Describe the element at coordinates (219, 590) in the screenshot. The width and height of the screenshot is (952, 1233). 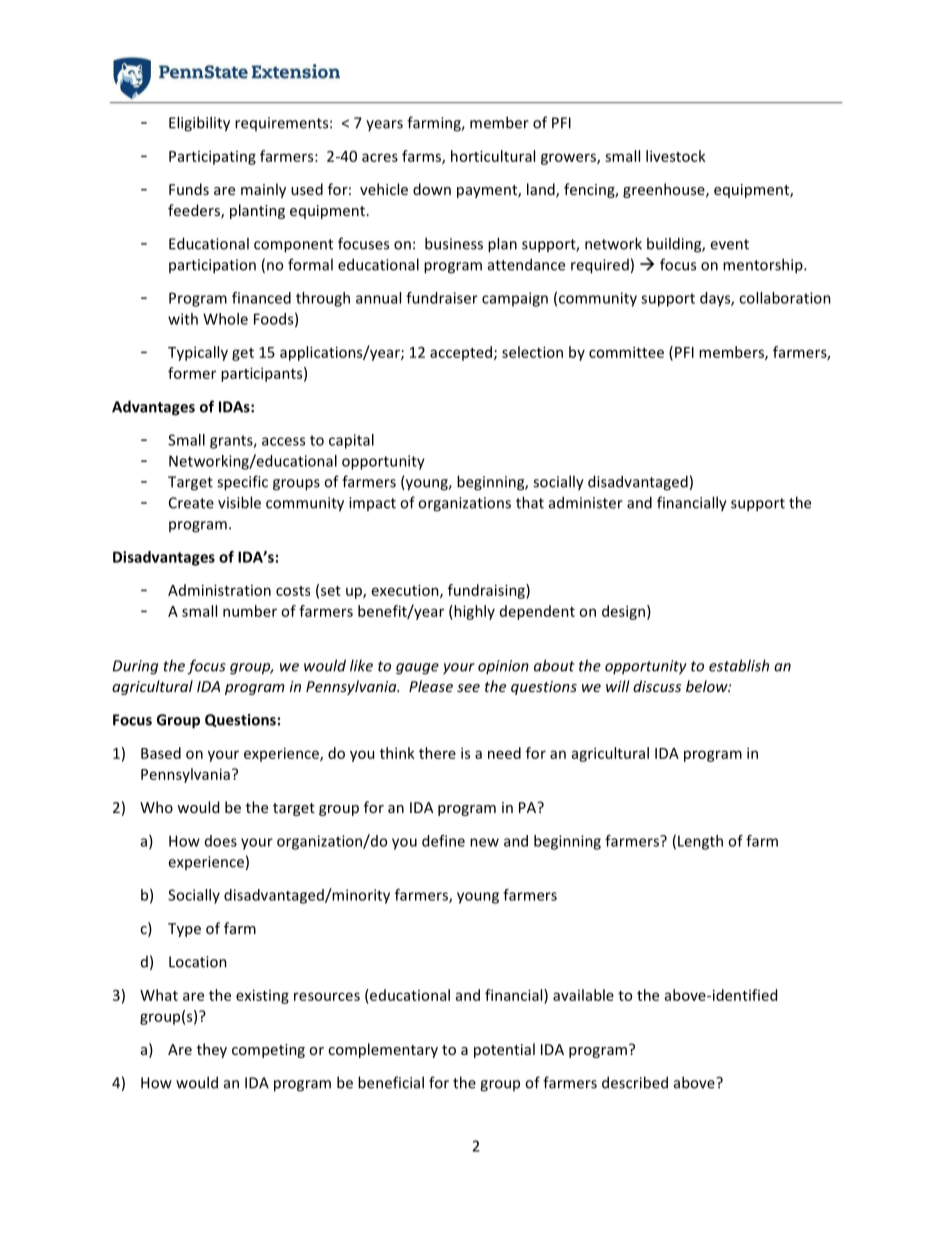
I see `Administration` at that location.
